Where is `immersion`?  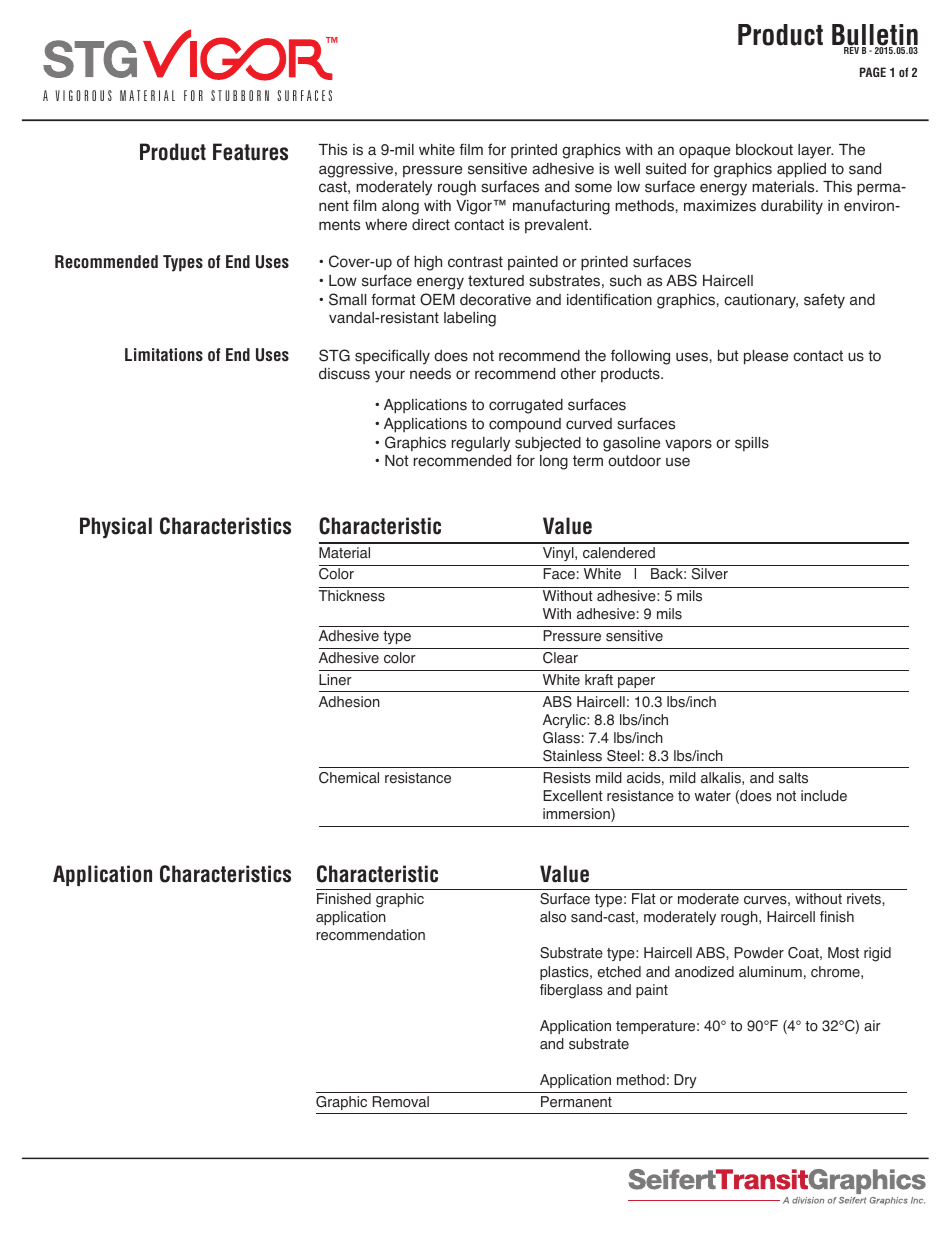 immersion is located at coordinates (577, 815).
